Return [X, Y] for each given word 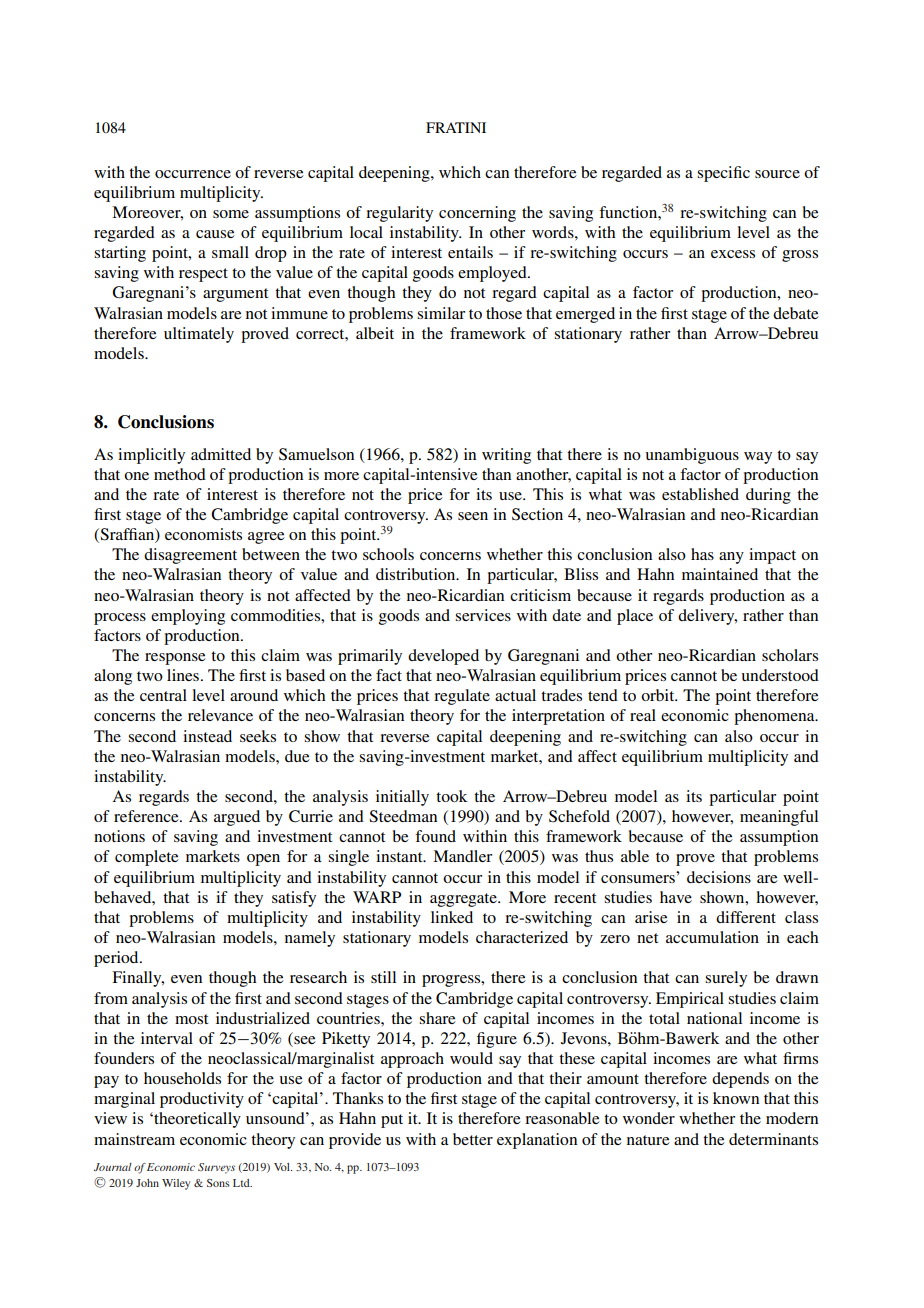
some [231, 214]
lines [183, 675]
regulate [462, 697]
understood [780, 675]
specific [723, 174]
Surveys [216, 1168]
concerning [477, 214]
